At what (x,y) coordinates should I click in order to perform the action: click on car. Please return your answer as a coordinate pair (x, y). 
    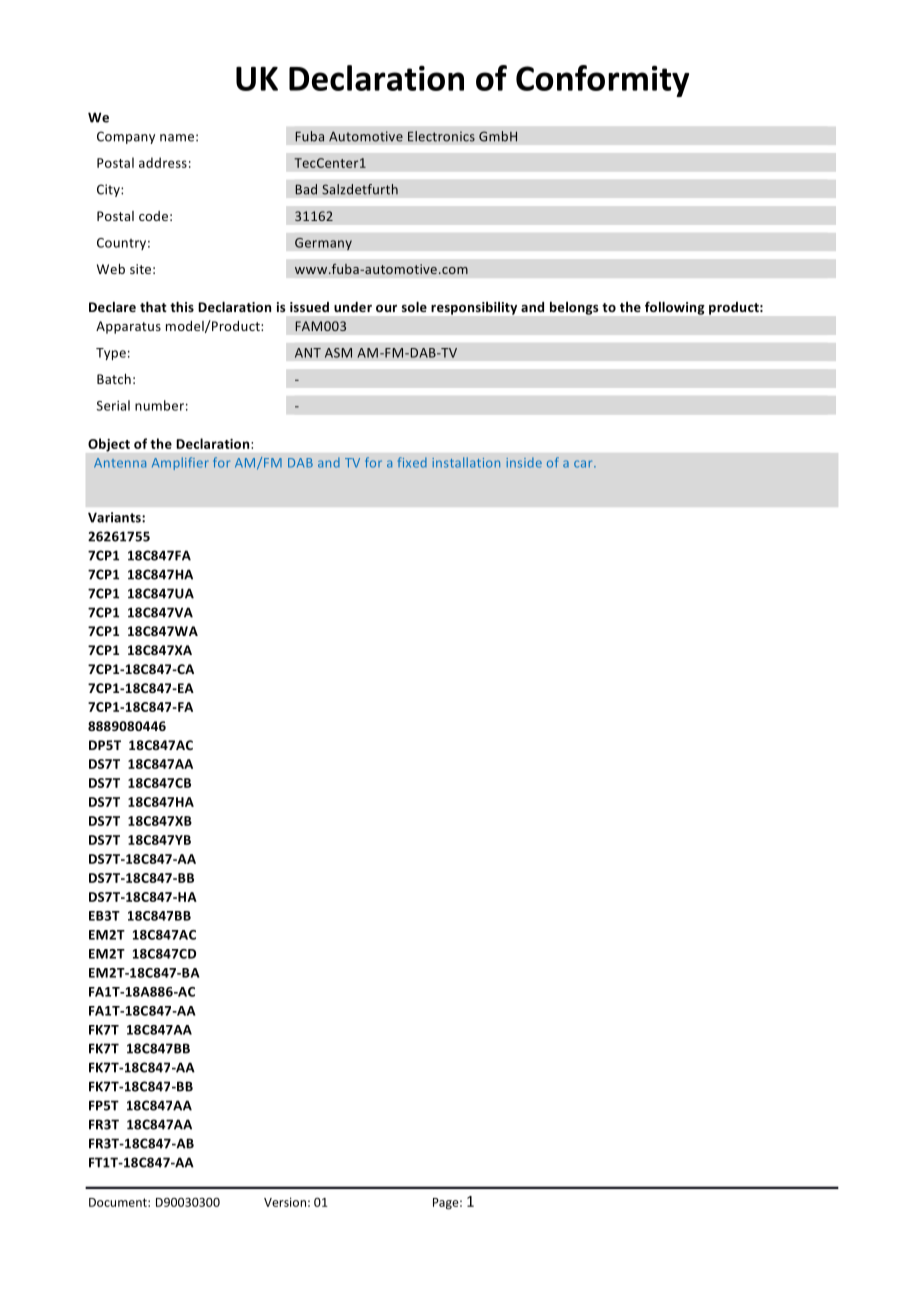
    Looking at the image, I should click on (584, 464).
